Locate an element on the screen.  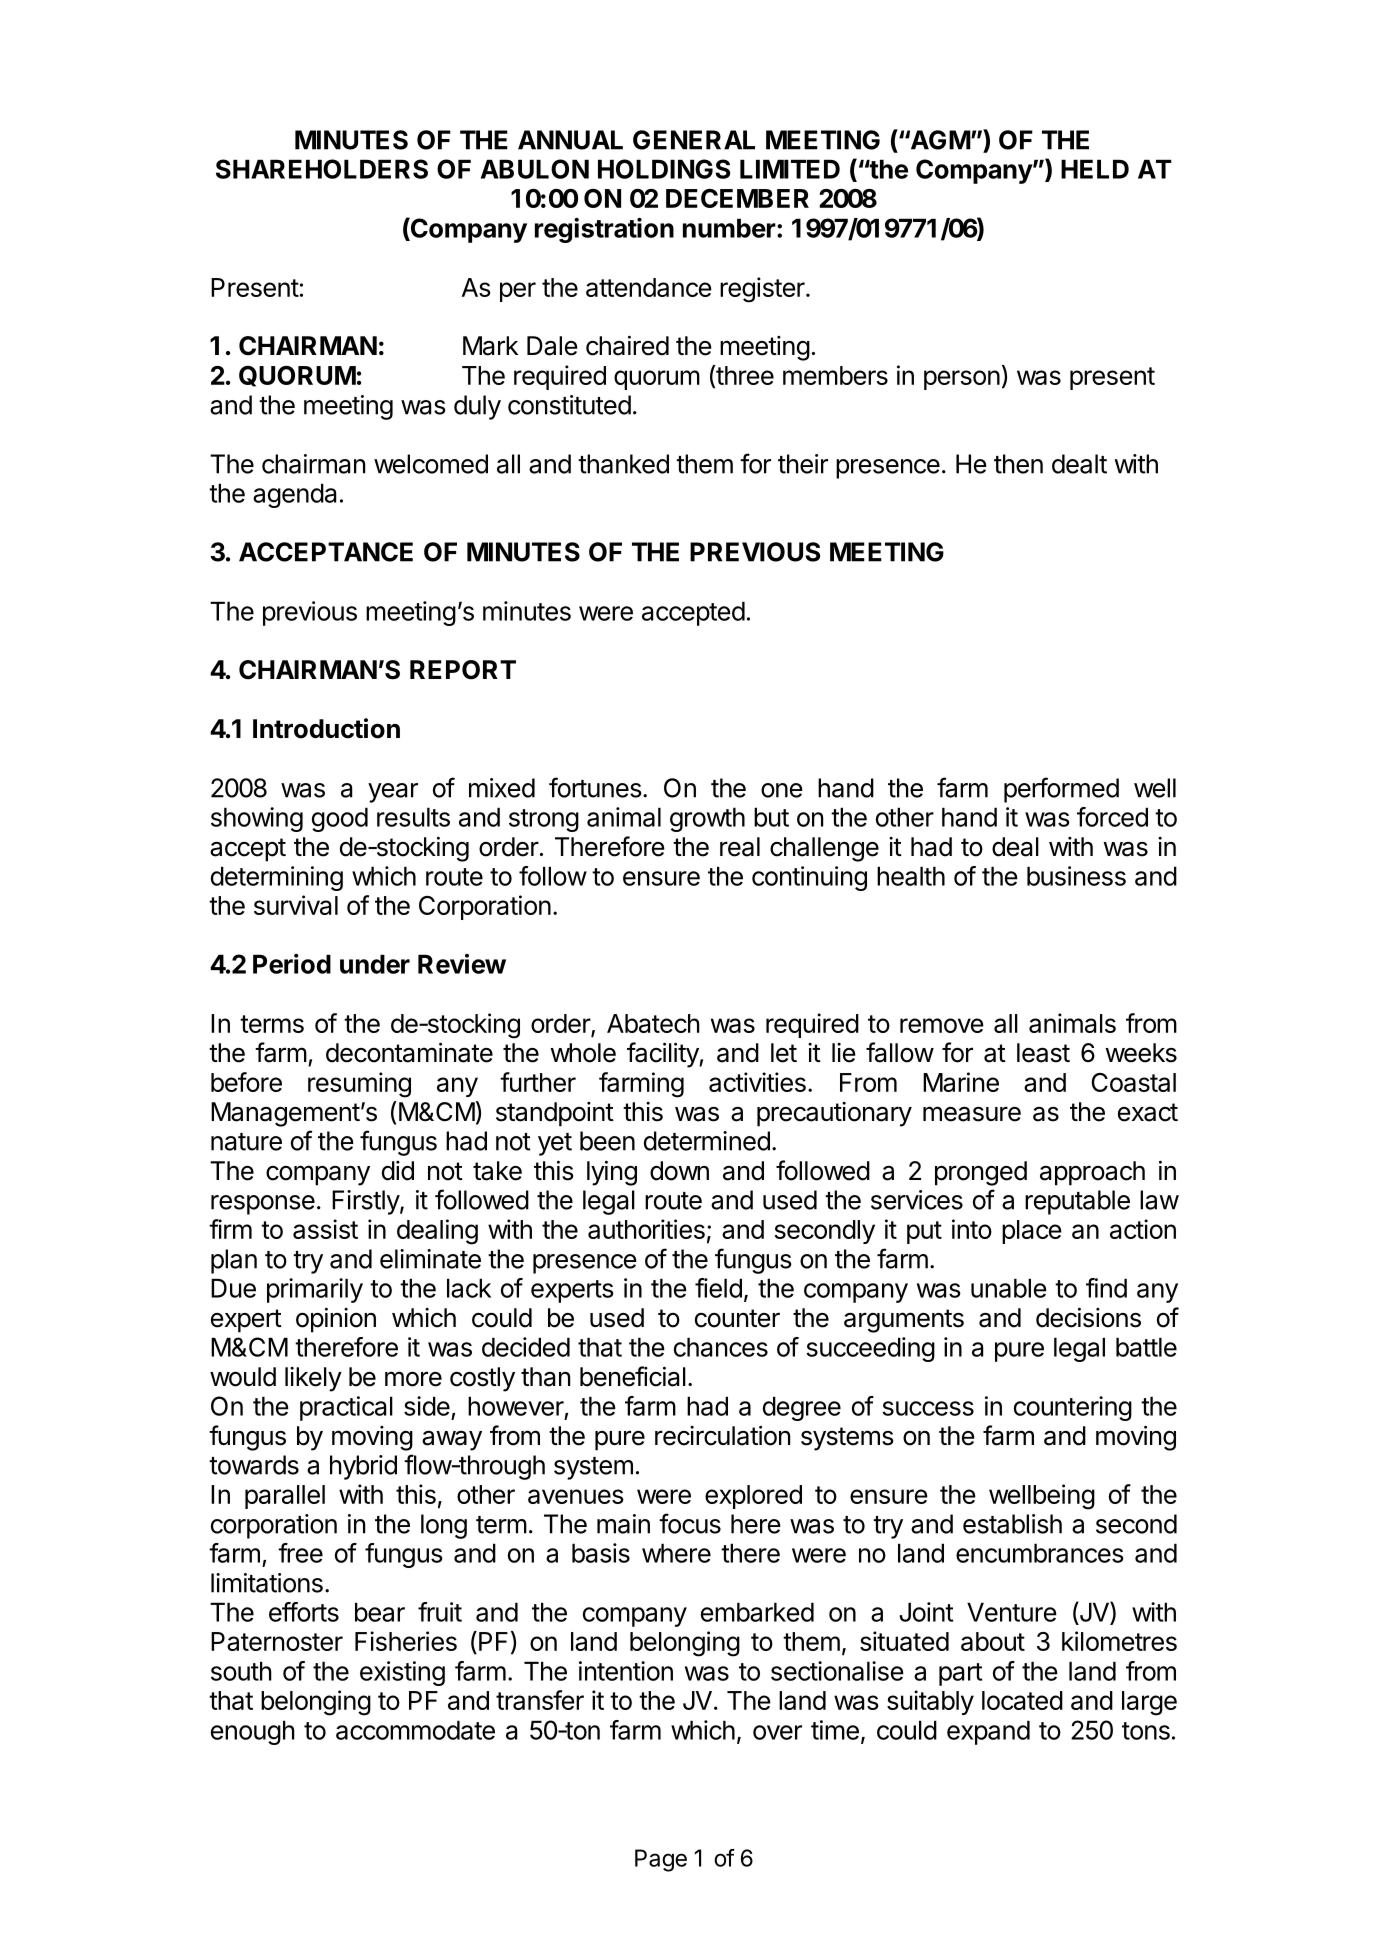
Page is located at coordinates (661, 1860).
